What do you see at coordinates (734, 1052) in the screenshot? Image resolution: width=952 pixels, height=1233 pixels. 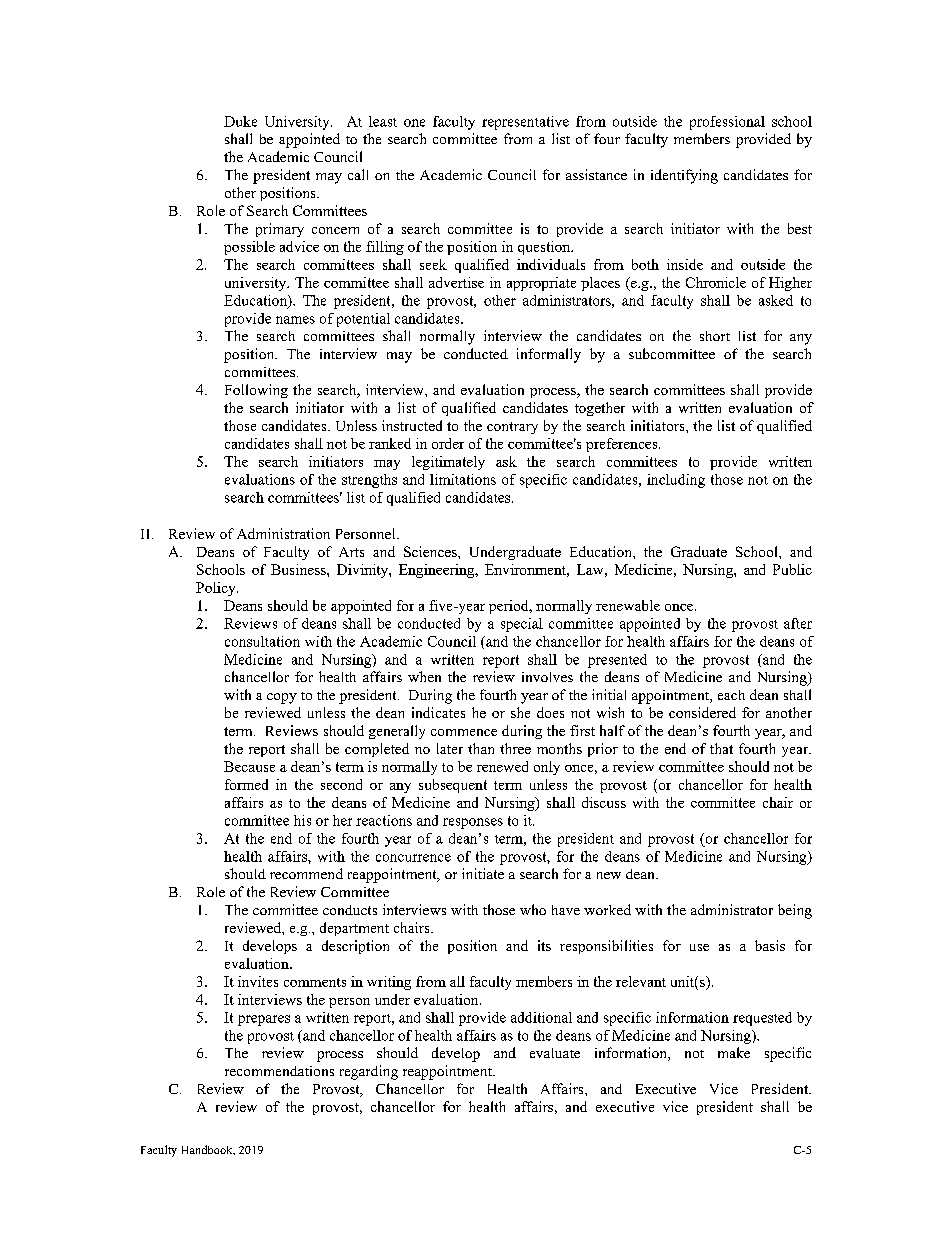 I see `make` at bounding box center [734, 1052].
